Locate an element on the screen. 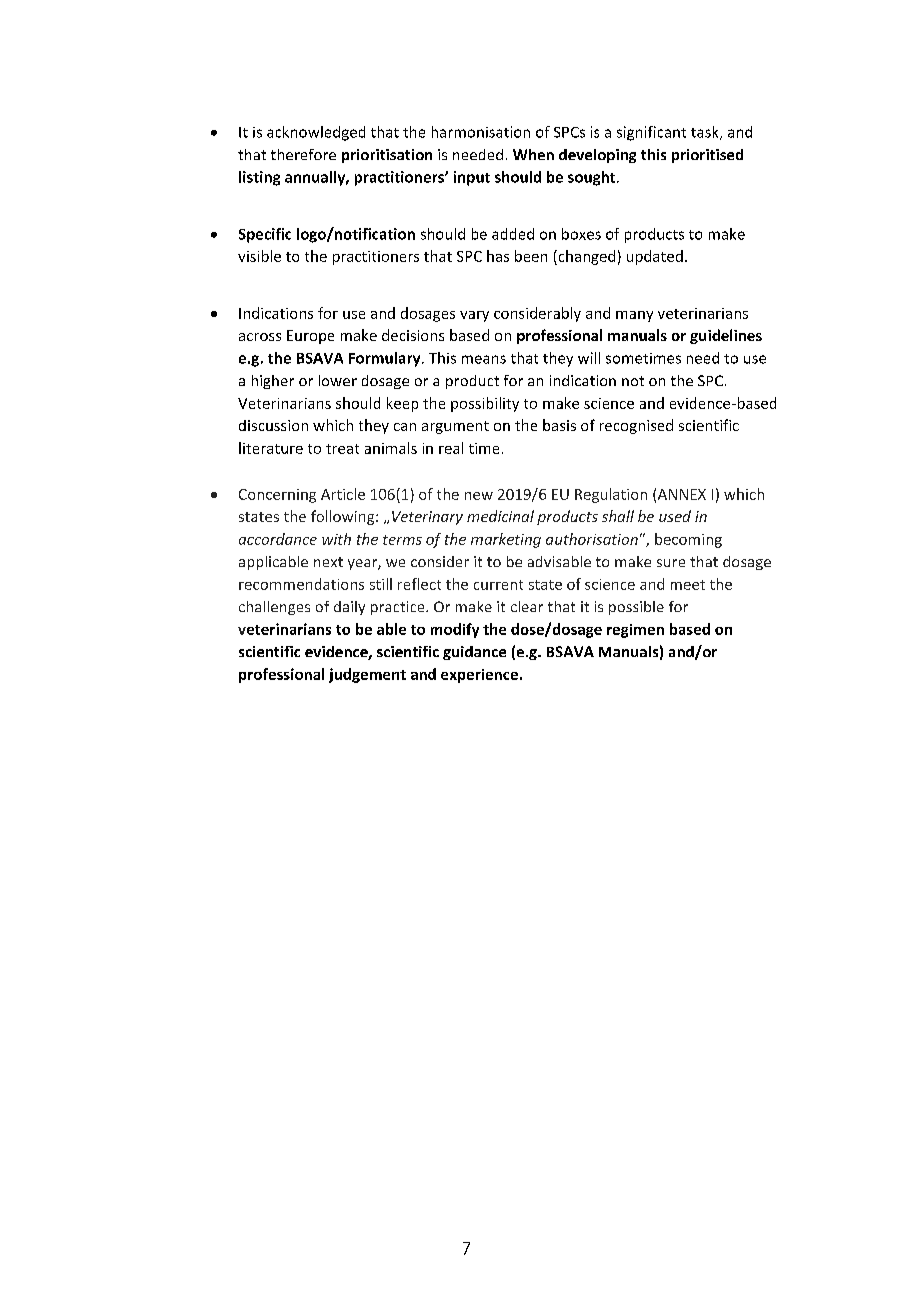 Image resolution: width=924 pixels, height=1308 pixels. marketing is located at coordinates (506, 540).
